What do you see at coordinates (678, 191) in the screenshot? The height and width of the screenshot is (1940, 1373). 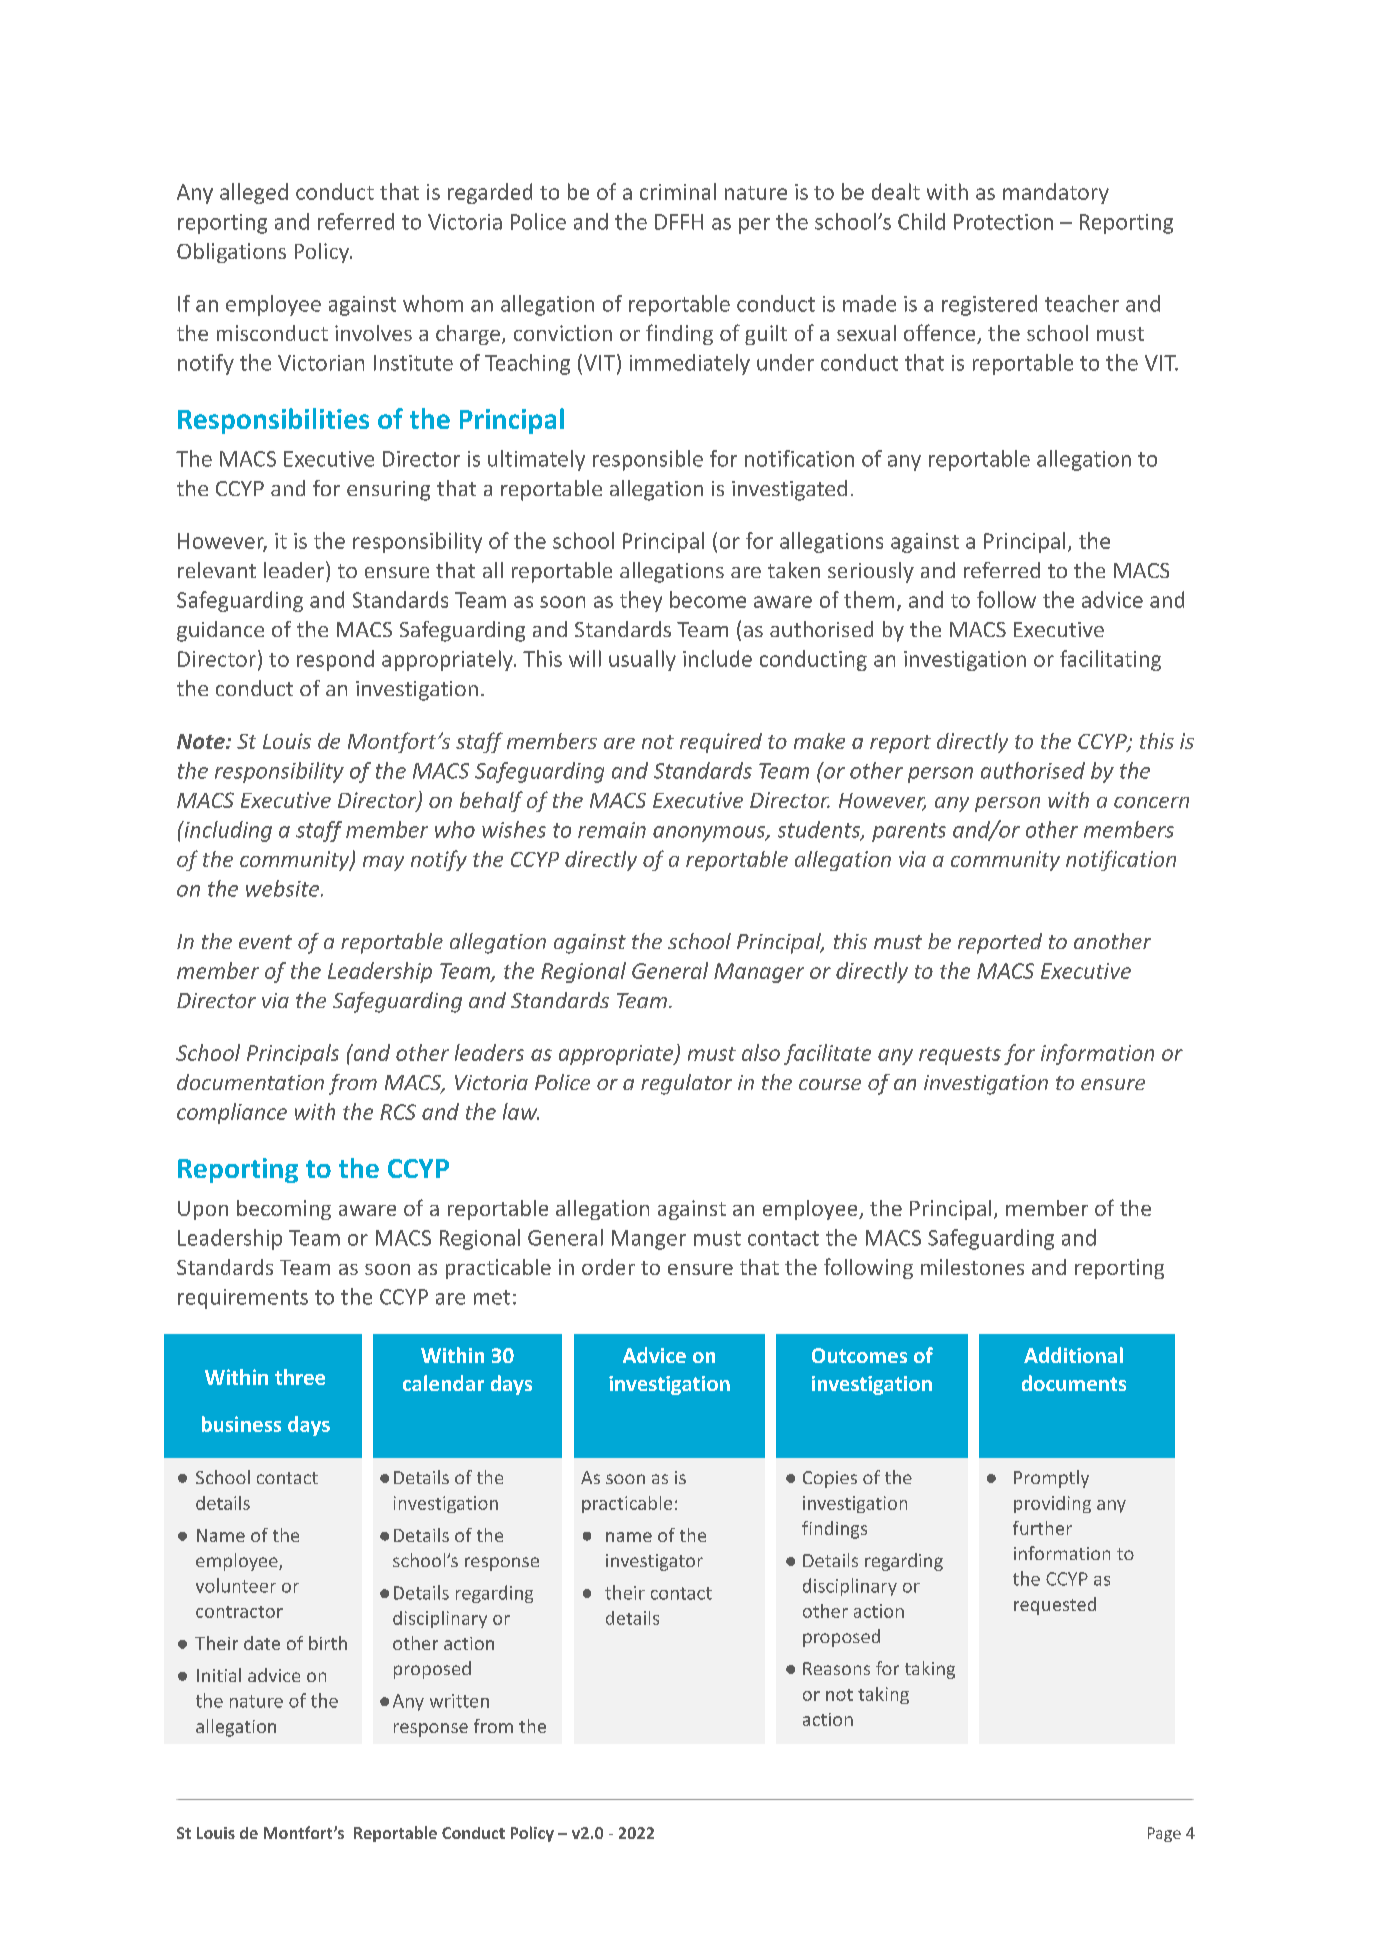 I see `criminal` at bounding box center [678, 191].
